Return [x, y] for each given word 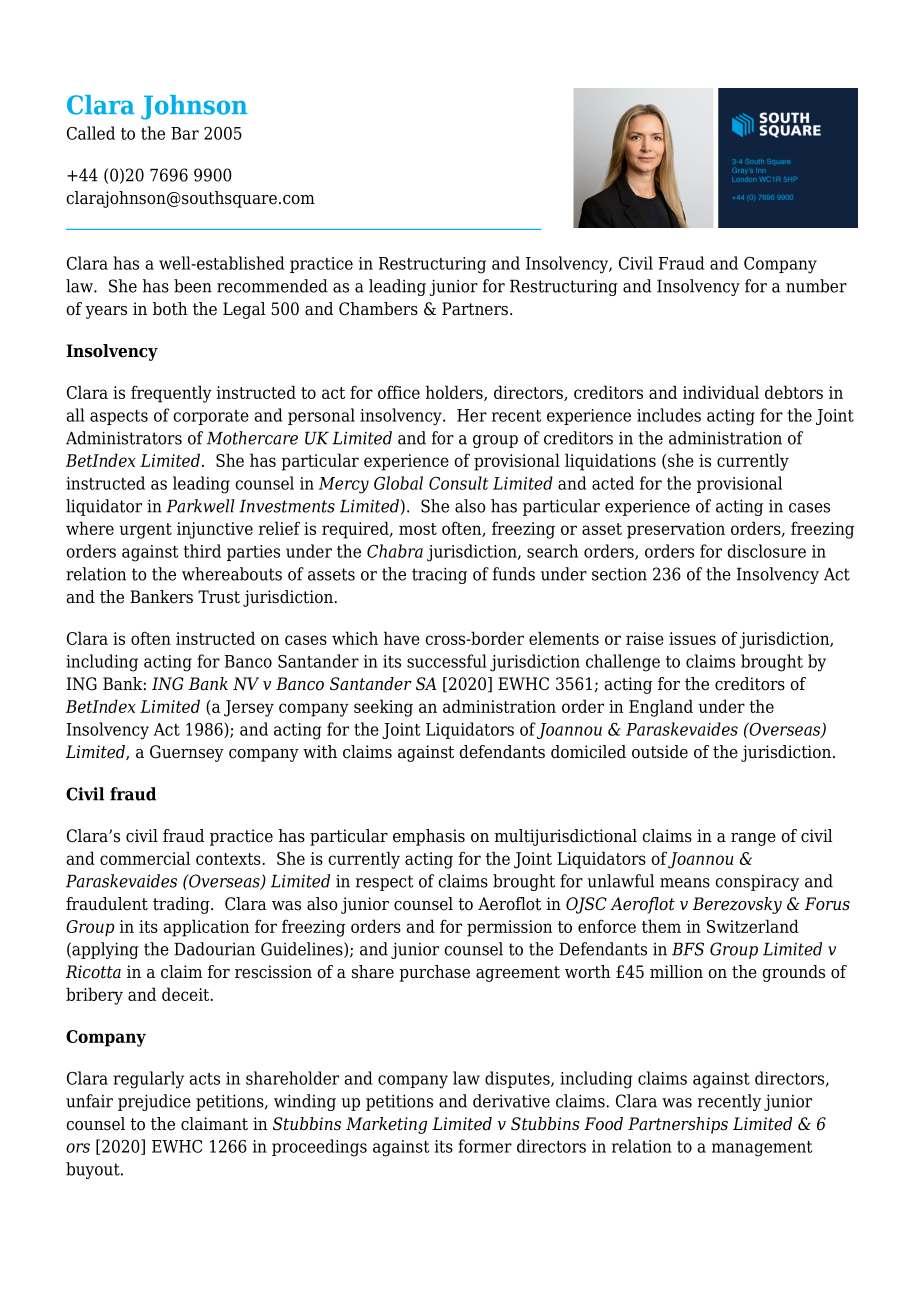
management [762, 1149]
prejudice [154, 1102]
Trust [219, 597]
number [816, 286]
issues [692, 638]
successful [447, 661]
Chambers [378, 309]
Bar [185, 133]
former [485, 1146]
